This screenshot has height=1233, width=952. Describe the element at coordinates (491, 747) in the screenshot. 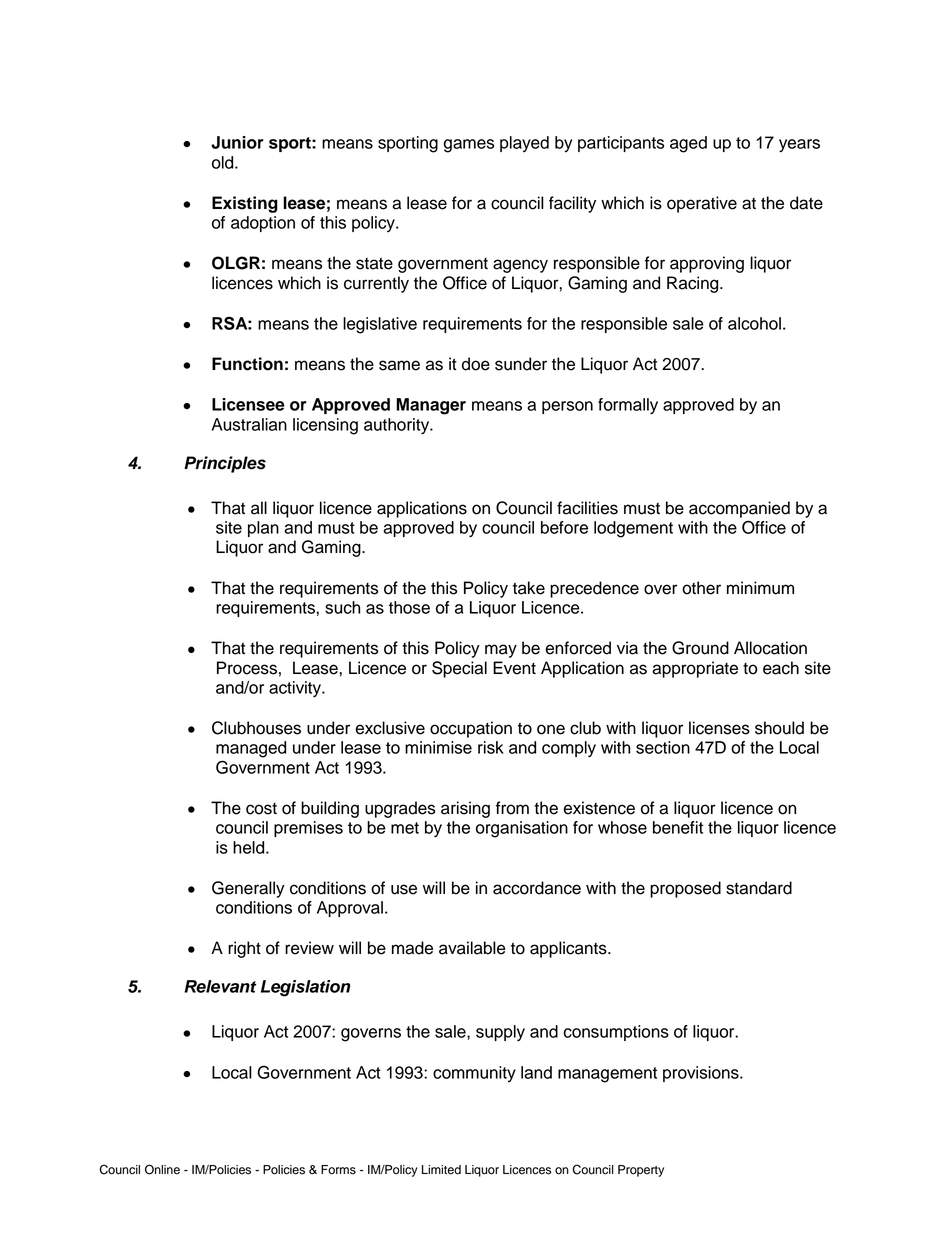

I see `risk` at that location.
